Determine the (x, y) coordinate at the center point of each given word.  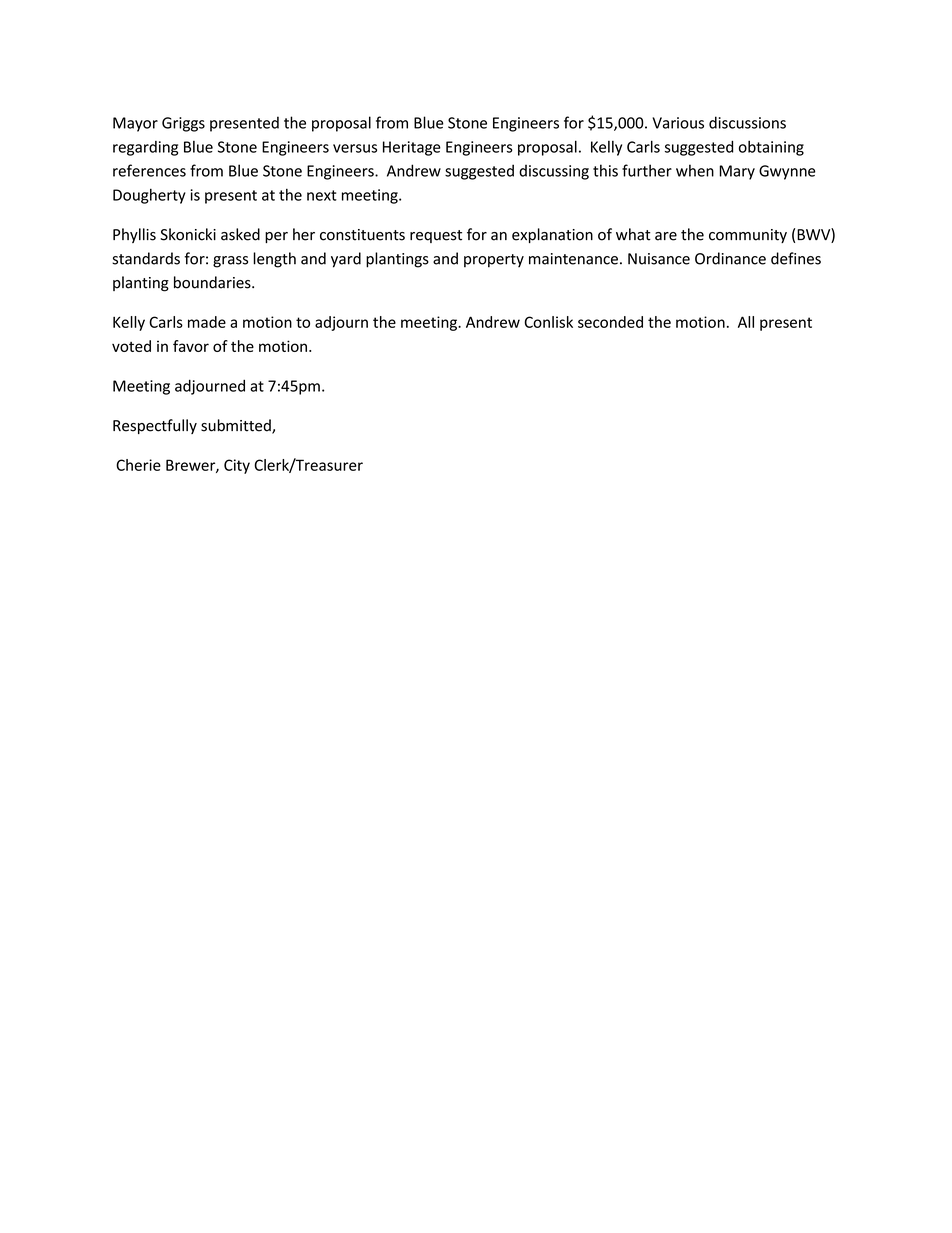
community (748, 236)
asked (240, 234)
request (436, 236)
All (746, 322)
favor (191, 346)
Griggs (183, 124)
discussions (747, 122)
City (237, 466)
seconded (610, 322)
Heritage (412, 148)
